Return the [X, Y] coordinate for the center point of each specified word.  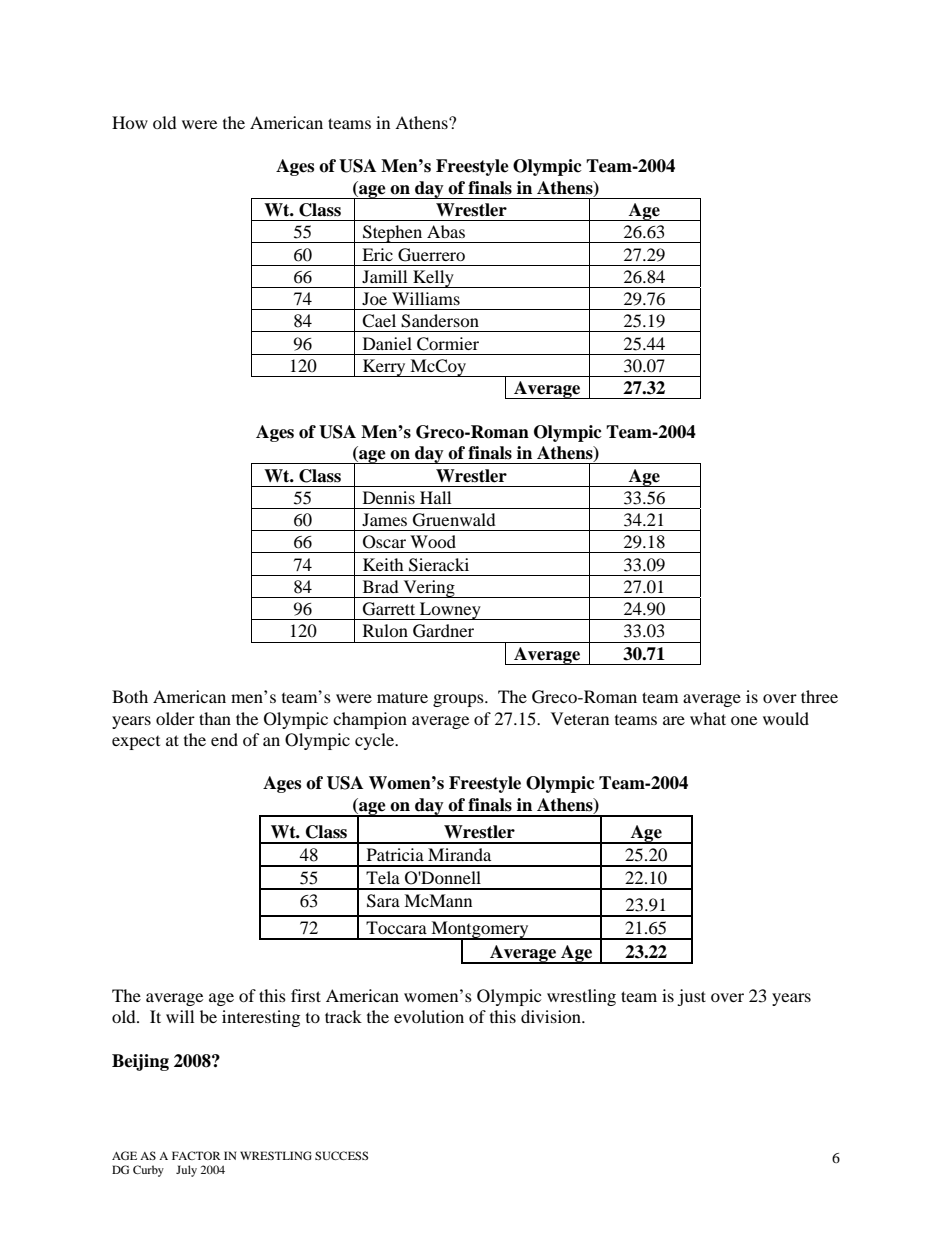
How [130, 122]
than [215, 718]
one [744, 720]
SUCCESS [341, 1155]
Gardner [443, 631]
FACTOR [196, 1155]
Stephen [393, 234]
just [691, 997]
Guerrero [431, 255]
